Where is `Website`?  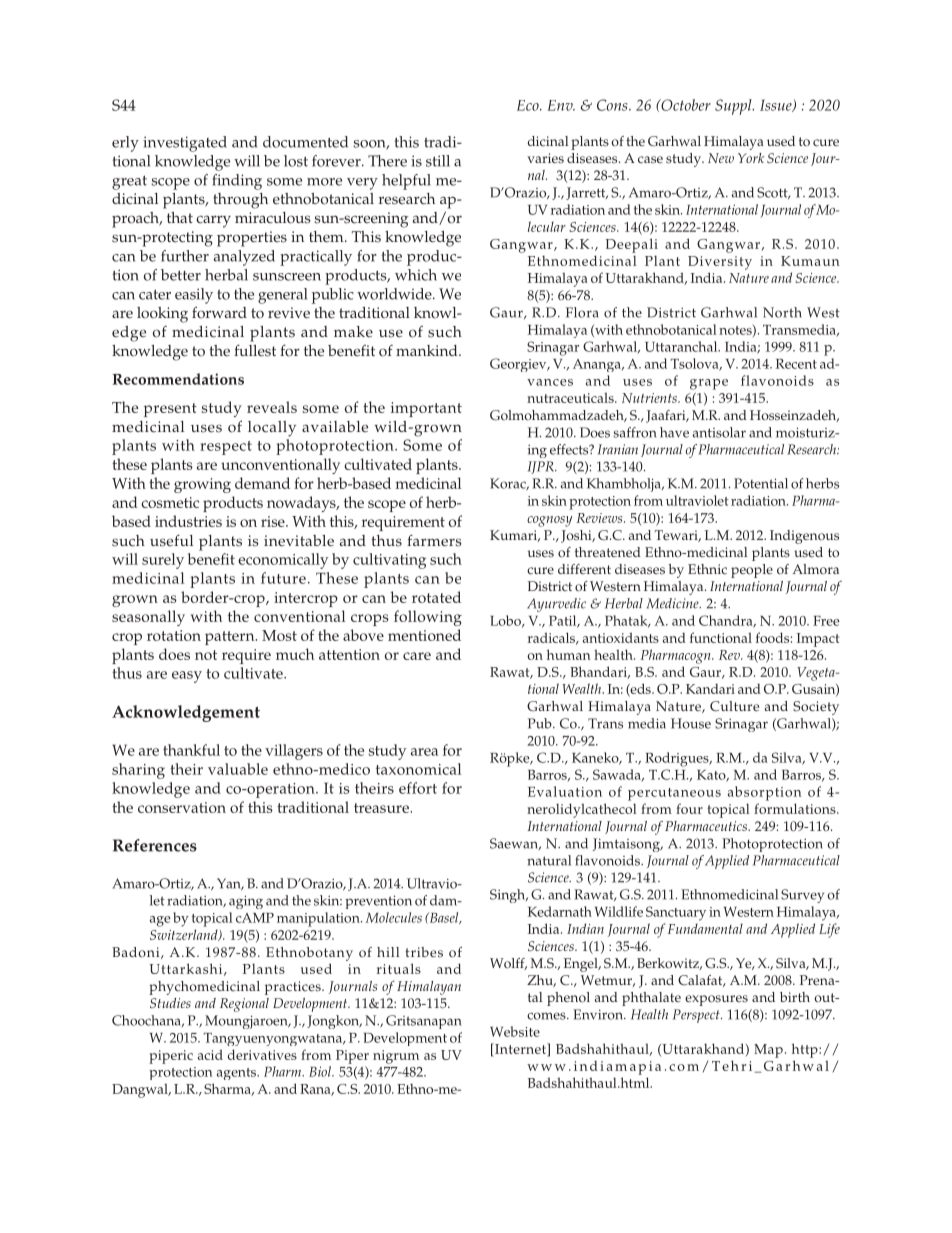
Website is located at coordinates (515, 1031).
